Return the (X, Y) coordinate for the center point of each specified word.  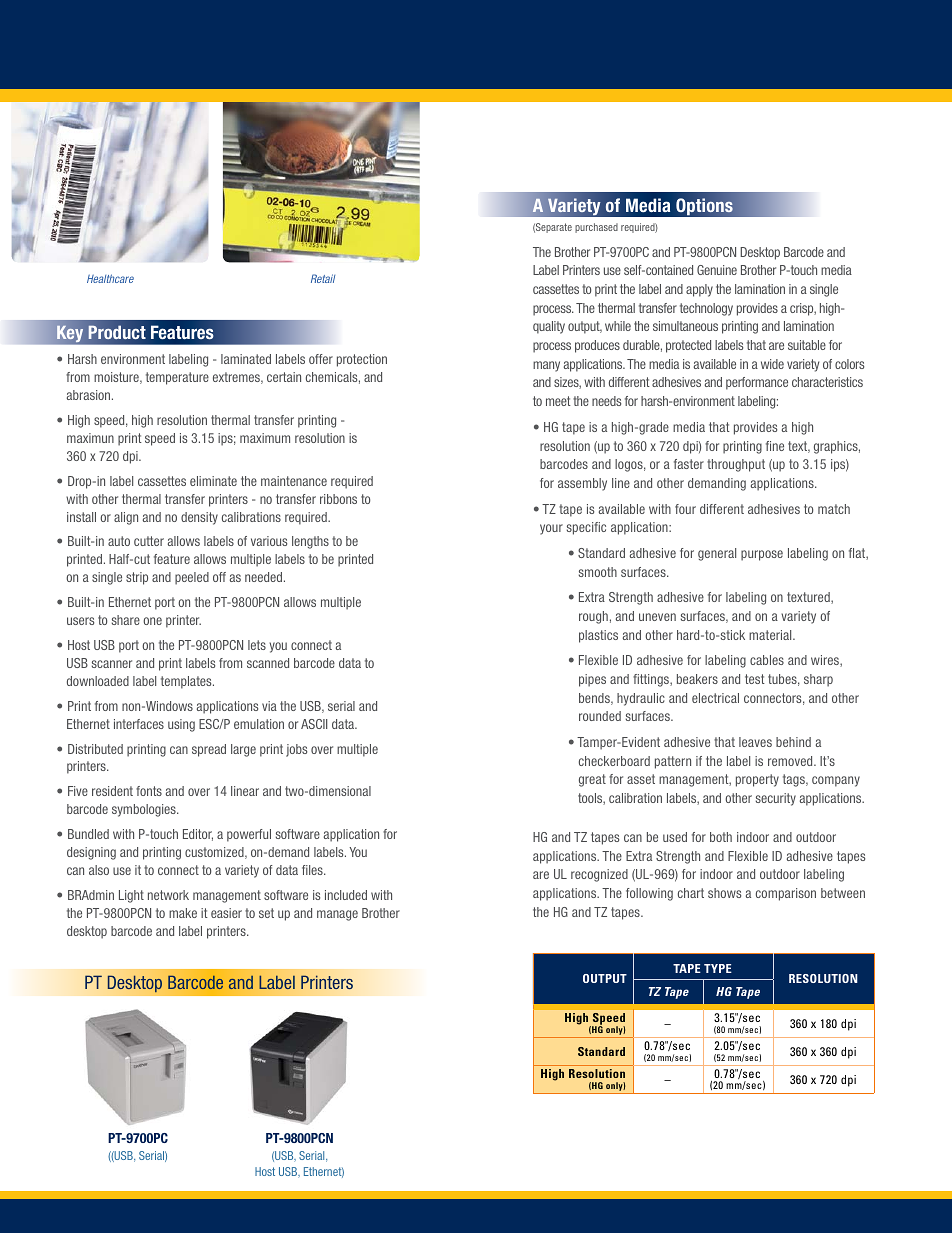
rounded (600, 716)
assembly (582, 484)
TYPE (718, 968)
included (346, 895)
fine (775, 446)
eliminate (213, 481)
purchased (596, 228)
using (181, 725)
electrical (715, 698)
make (183, 913)
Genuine (717, 270)
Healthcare (110, 278)
